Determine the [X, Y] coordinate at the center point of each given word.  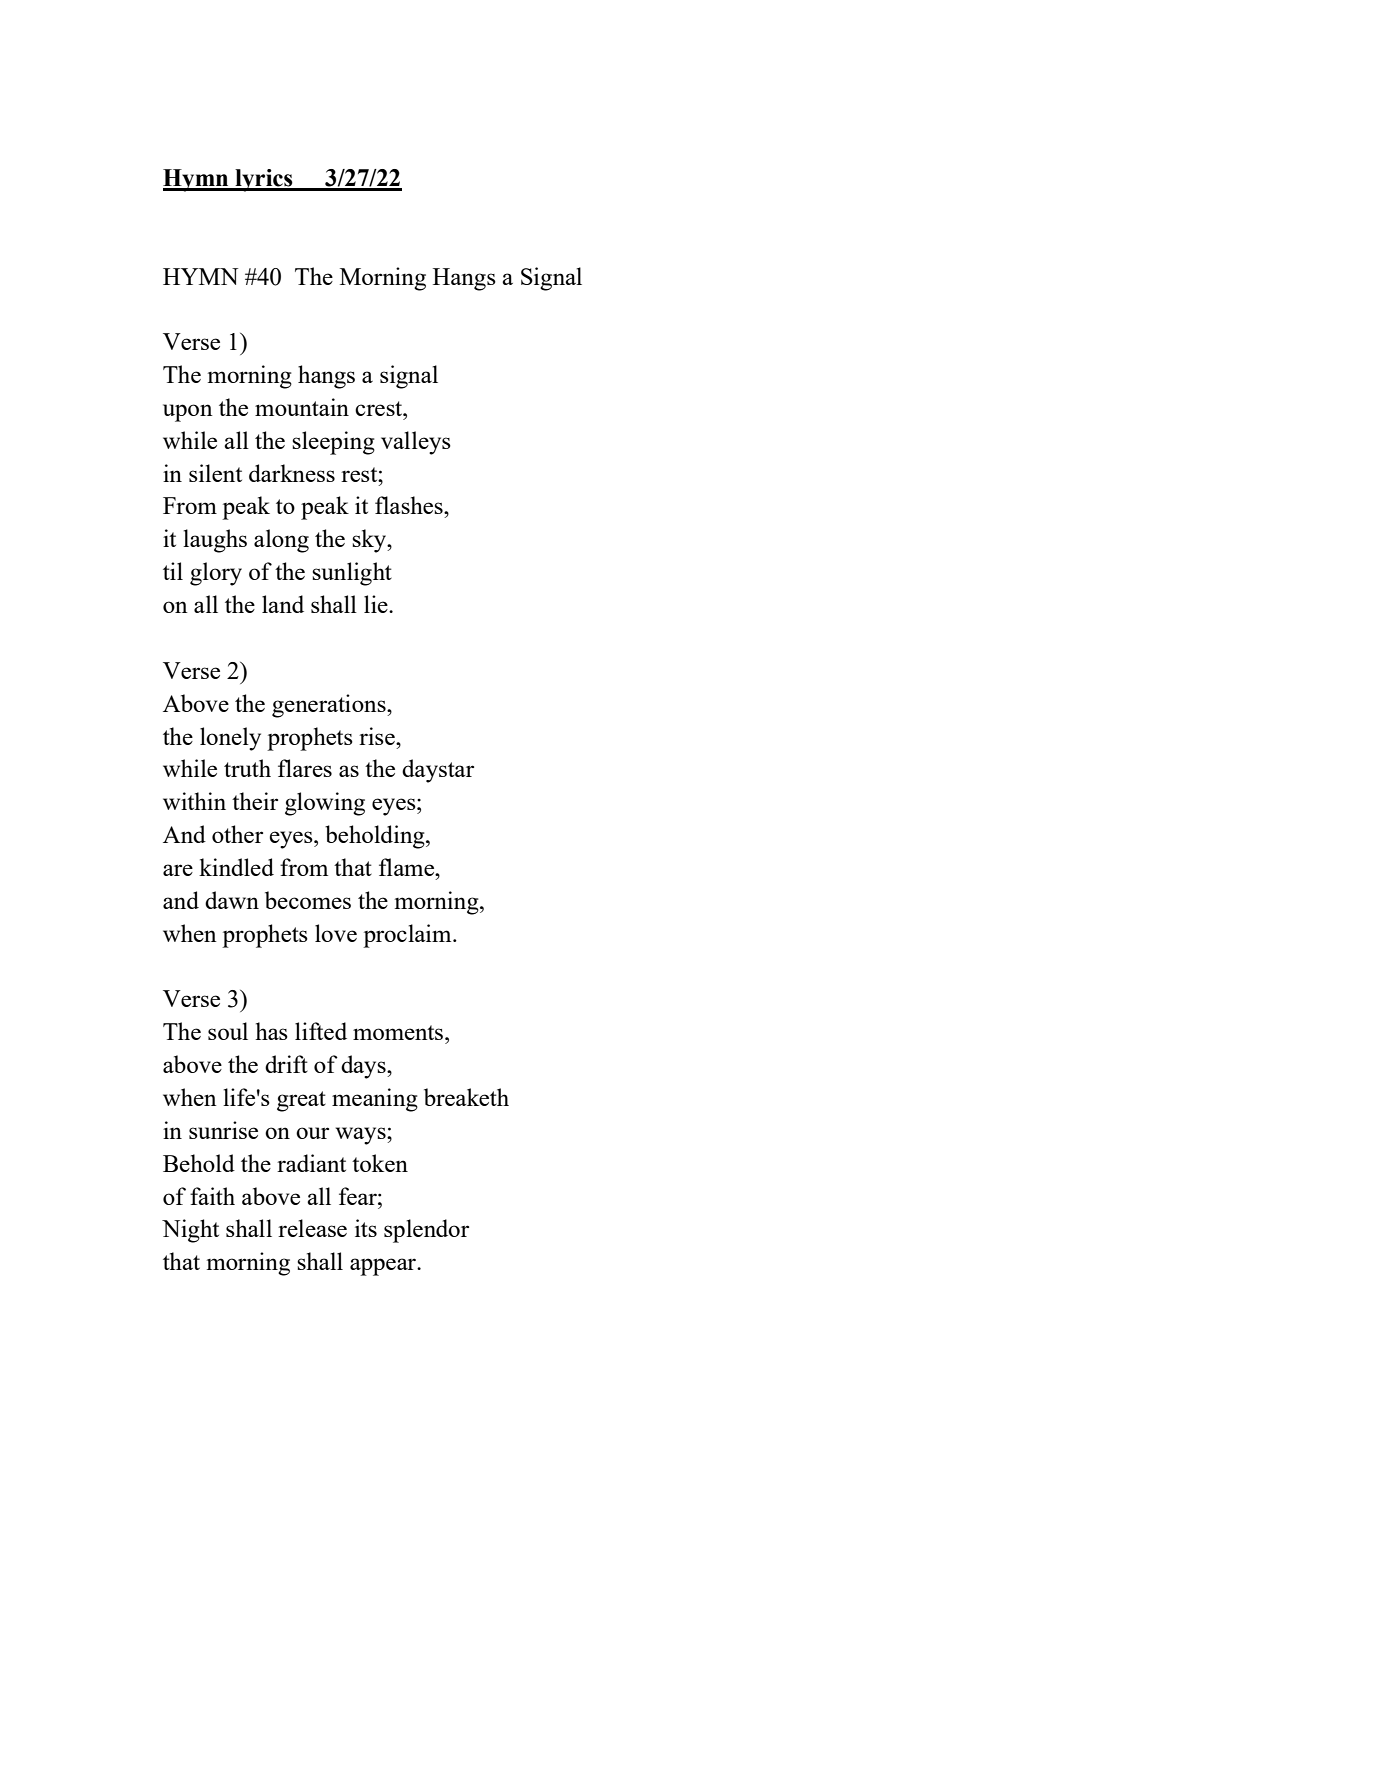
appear [384, 1267]
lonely [230, 739]
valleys [416, 443]
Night [190, 1231]
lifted [321, 1031]
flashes [410, 505]
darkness [292, 473]
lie [377, 604]
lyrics [264, 180]
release [312, 1228]
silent [215, 473]
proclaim [408, 936]
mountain [302, 407]
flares [305, 768]
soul [228, 1031]
